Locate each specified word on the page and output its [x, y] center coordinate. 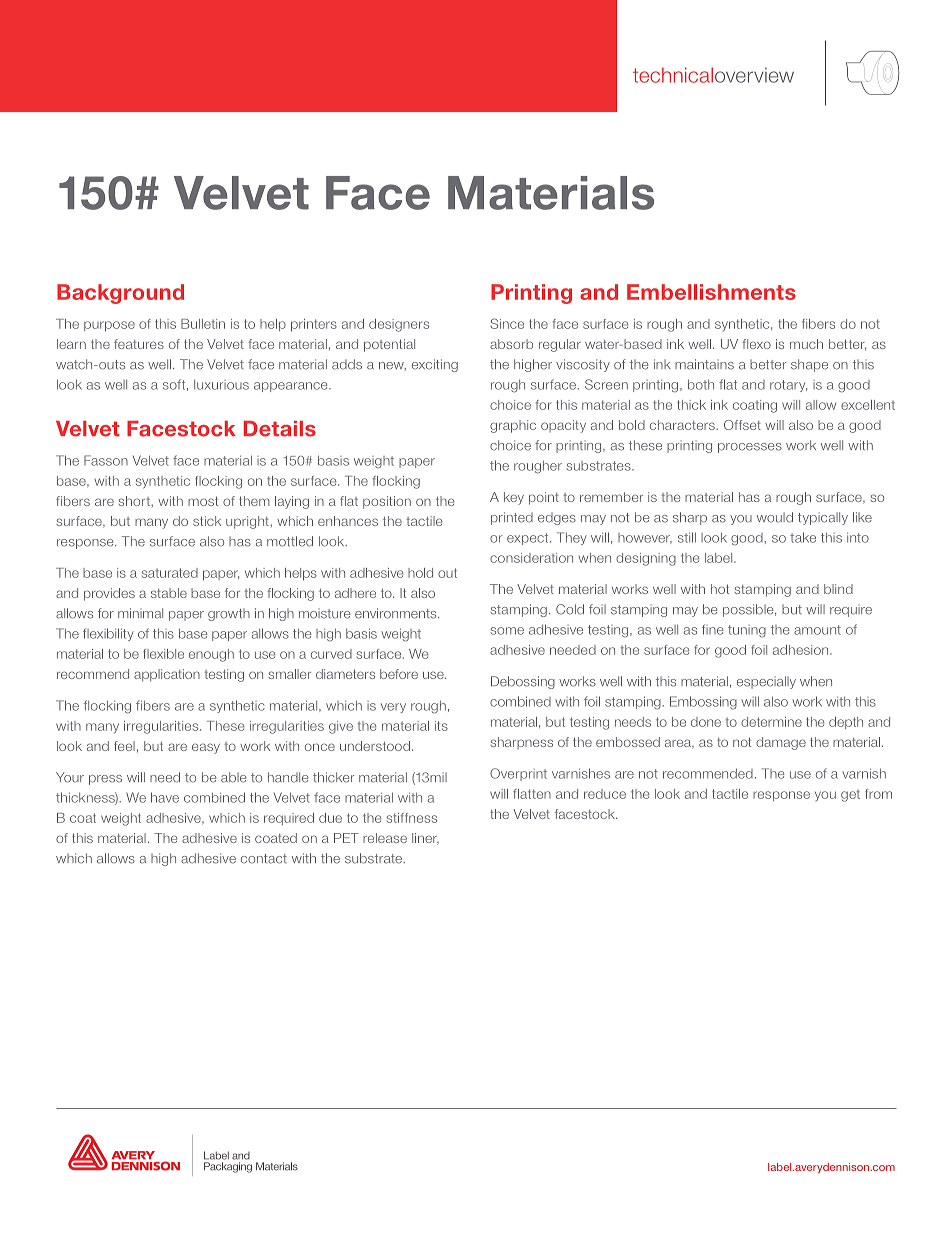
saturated [170, 573]
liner [425, 839]
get [850, 796]
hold [420, 573]
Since [507, 323]
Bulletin [203, 324]
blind [838, 589]
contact [264, 859]
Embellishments [711, 292]
